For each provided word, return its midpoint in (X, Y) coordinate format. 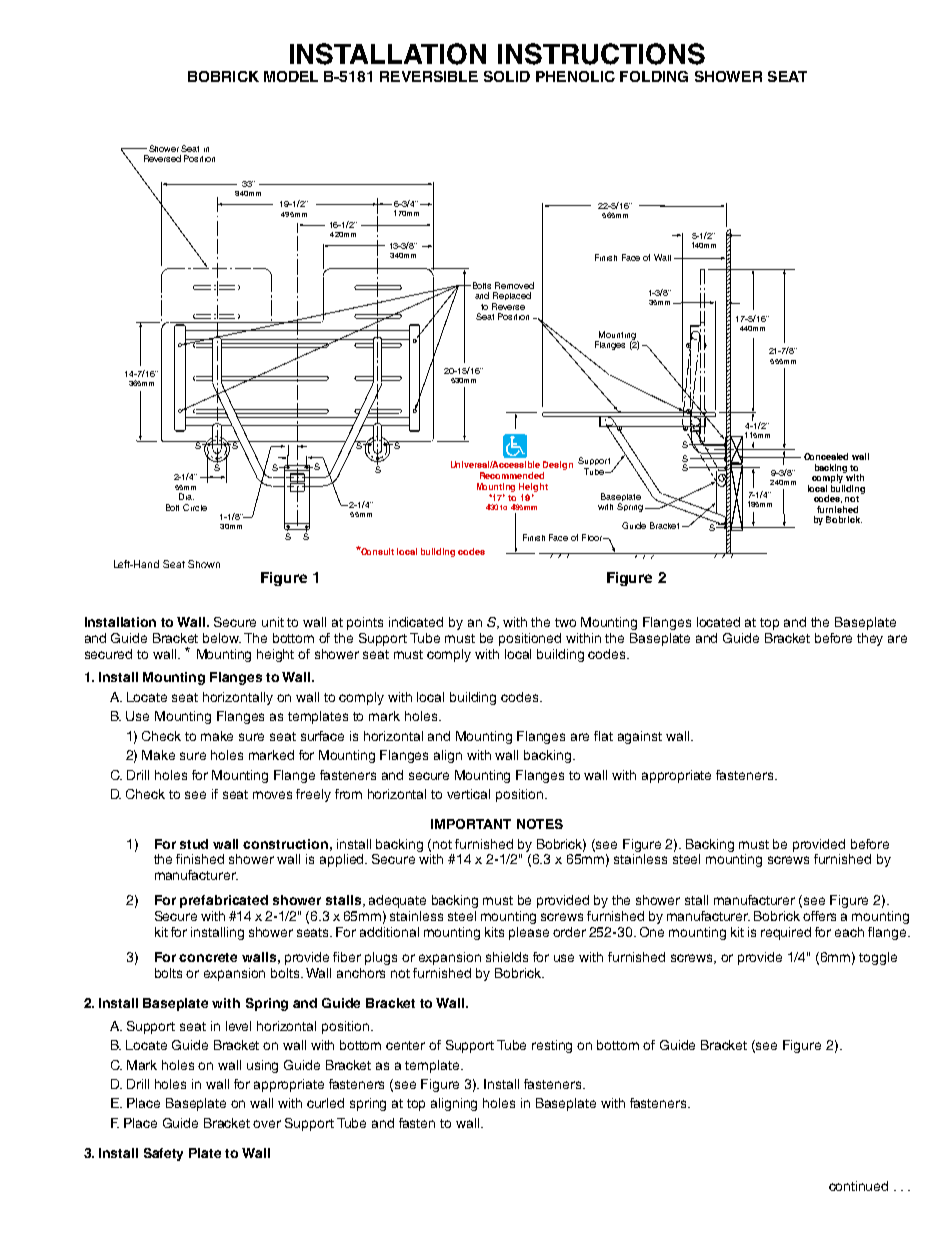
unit (273, 622)
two (565, 622)
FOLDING (654, 76)
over (267, 1124)
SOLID (507, 76)
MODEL (291, 76)
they (870, 639)
